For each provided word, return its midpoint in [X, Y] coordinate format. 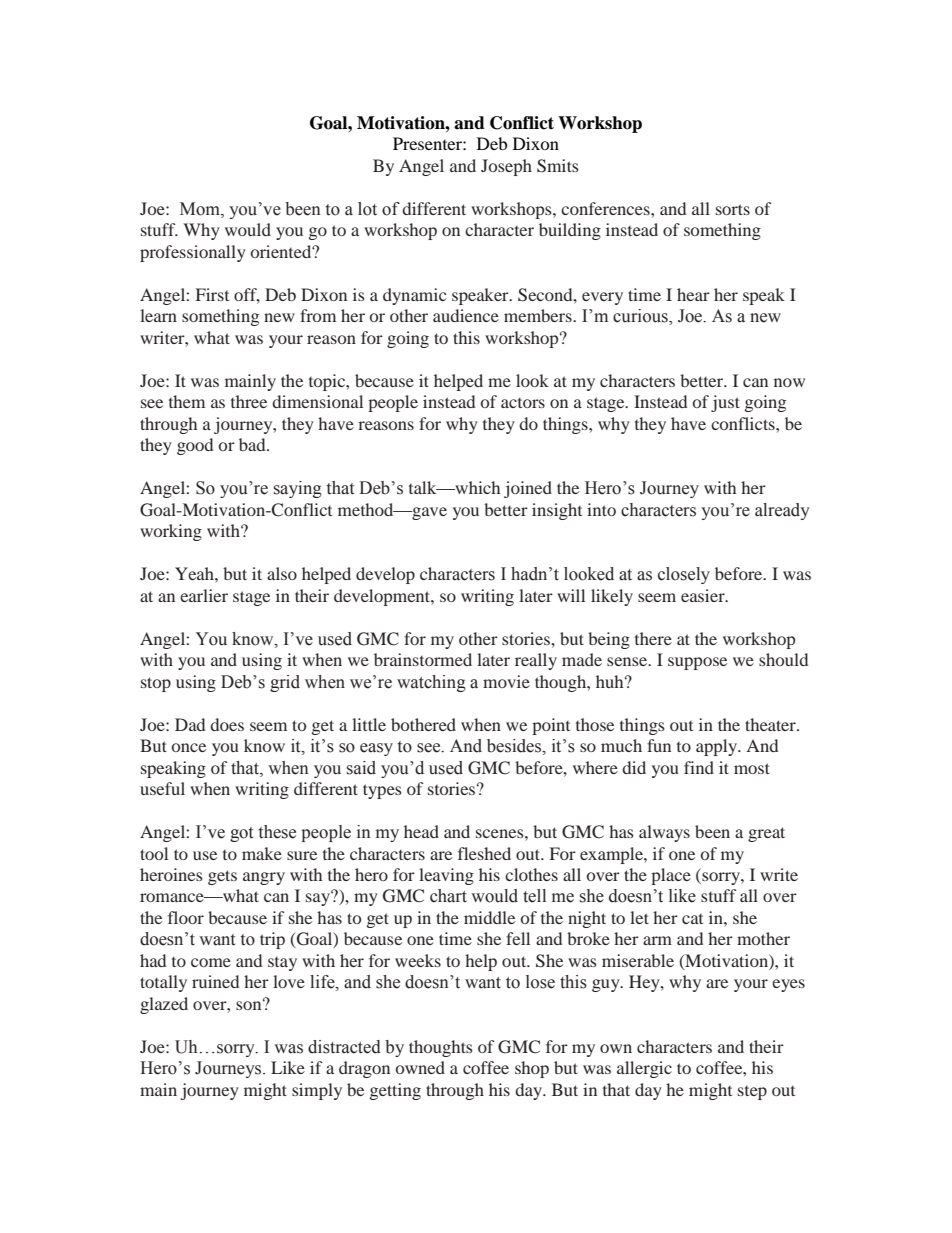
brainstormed [423, 659]
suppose [697, 663]
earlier [204, 595]
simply [317, 1091]
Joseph [506, 167]
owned [420, 1067]
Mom [201, 210]
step [752, 1093]
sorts [733, 209]
